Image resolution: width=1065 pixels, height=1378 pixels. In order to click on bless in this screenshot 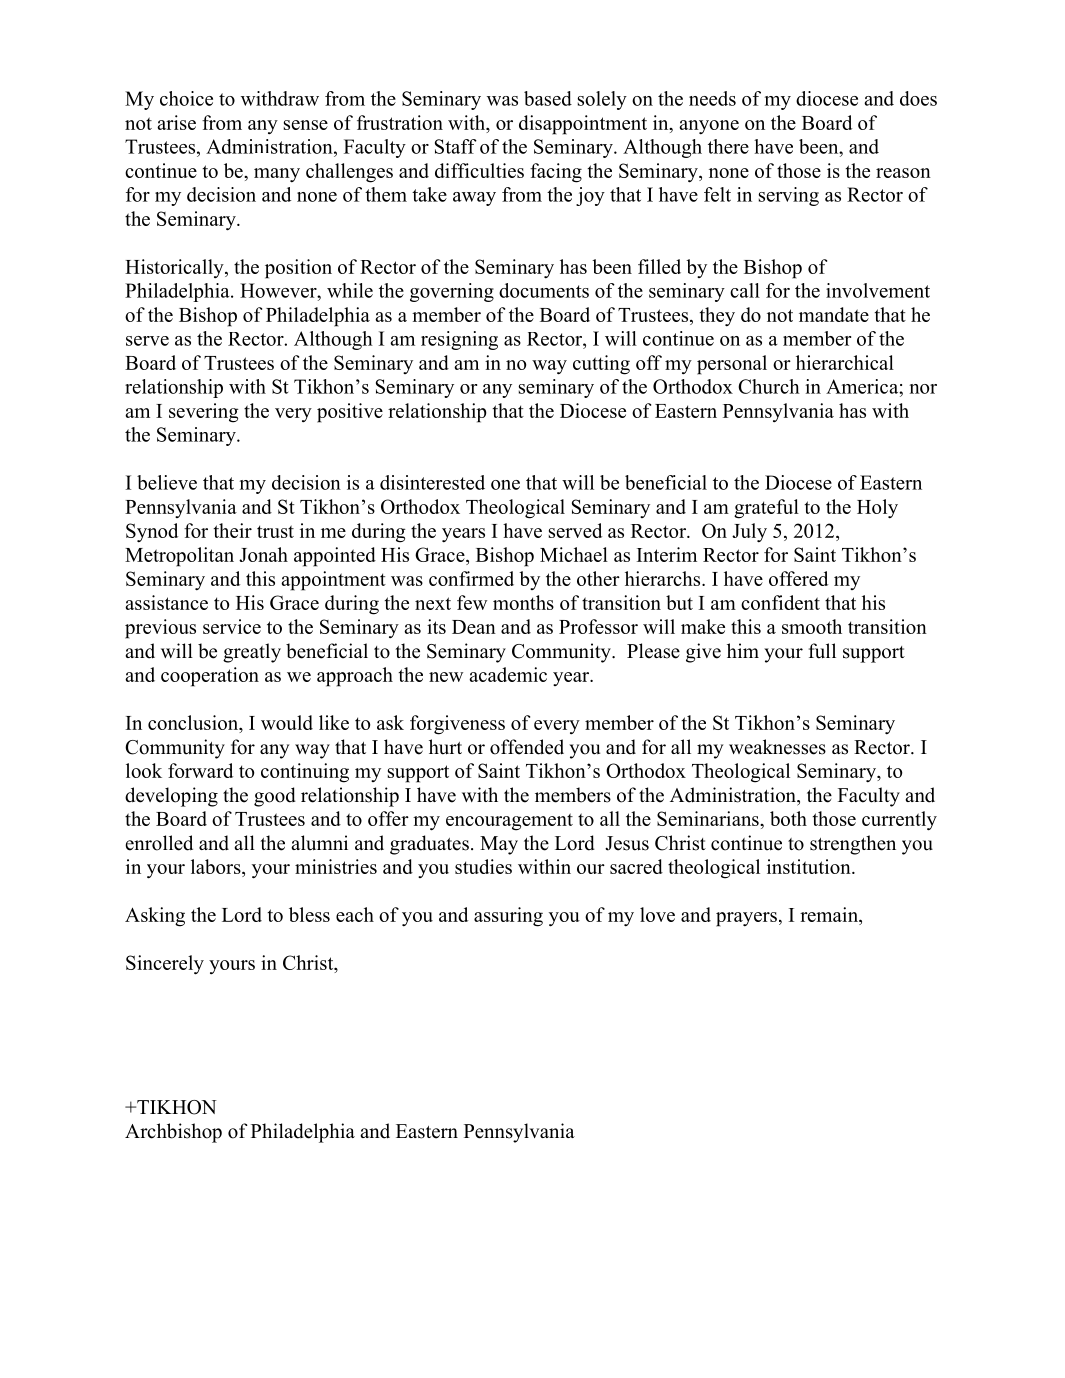, I will do `click(309, 914)`.
